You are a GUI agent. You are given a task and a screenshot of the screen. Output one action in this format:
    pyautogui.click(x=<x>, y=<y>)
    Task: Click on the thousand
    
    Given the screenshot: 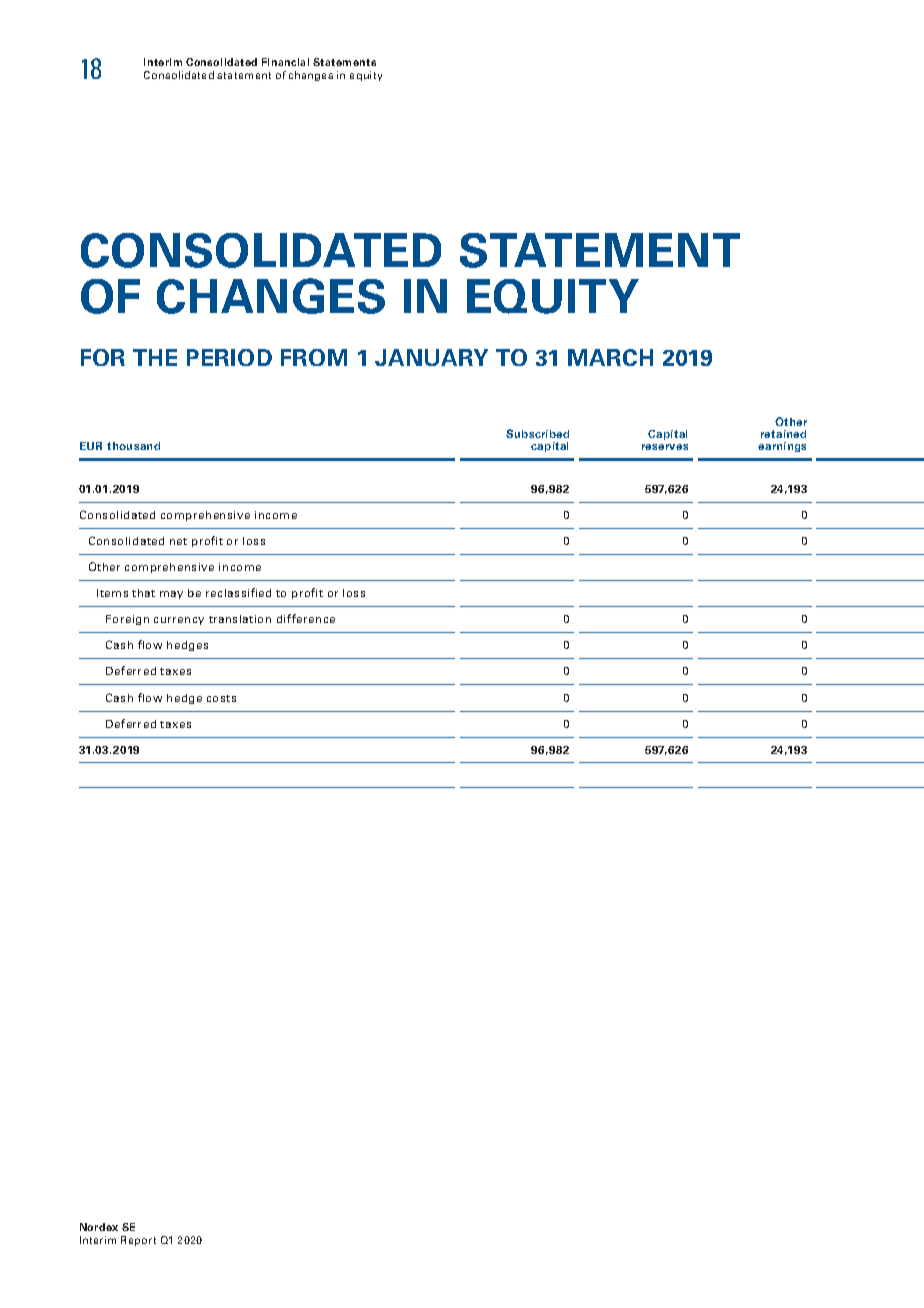 What is the action you would take?
    pyautogui.click(x=133, y=446)
